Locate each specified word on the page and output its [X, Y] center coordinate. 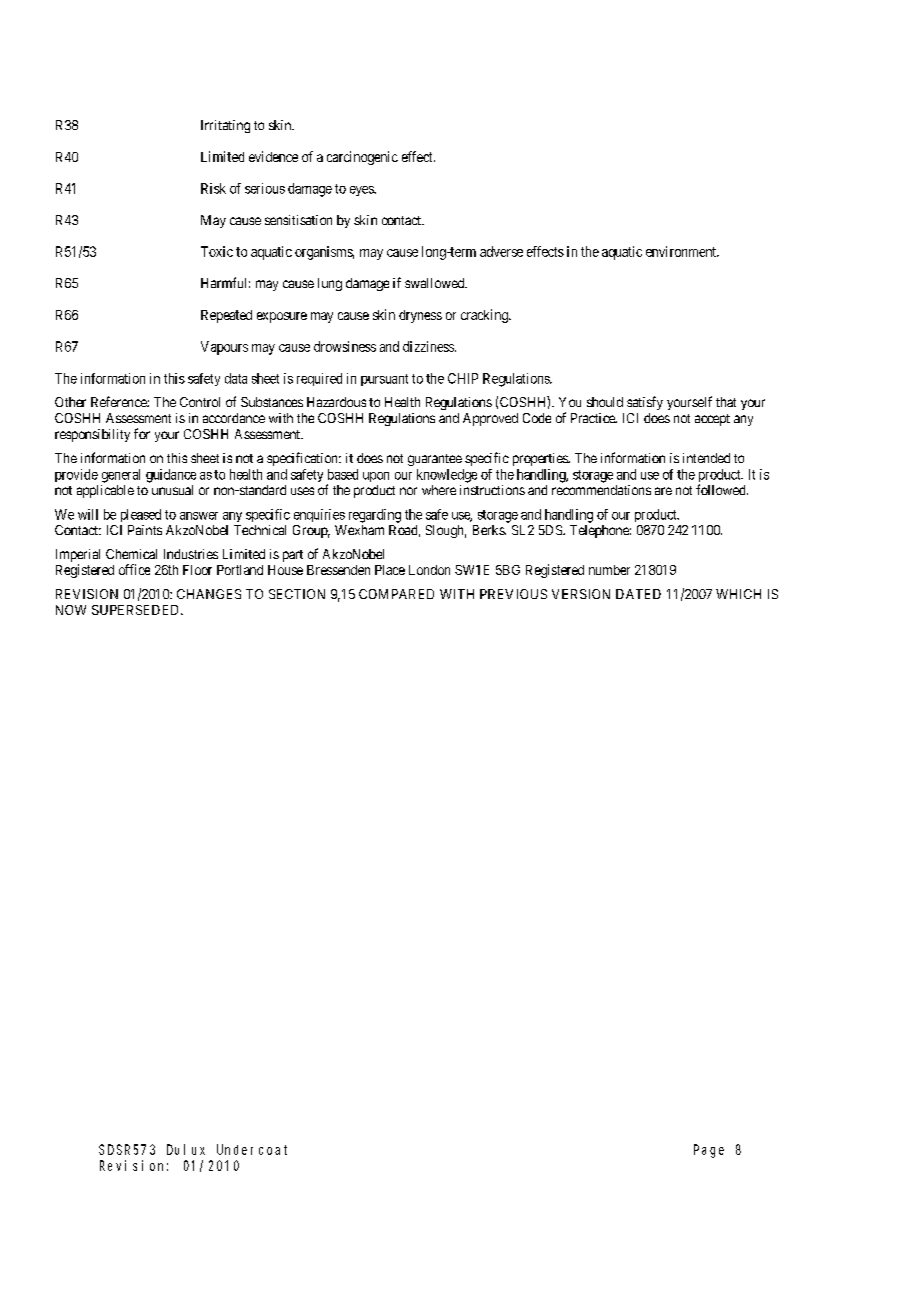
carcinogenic [362, 158]
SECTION [297, 594]
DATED [638, 594]
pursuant [384, 380]
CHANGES [209, 594]
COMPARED [396, 594]
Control [200, 402]
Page [709, 1151]
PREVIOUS [513, 594]
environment [682, 251]
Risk [213, 188]
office [134, 569]
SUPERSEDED [137, 610]
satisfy [645, 403]
